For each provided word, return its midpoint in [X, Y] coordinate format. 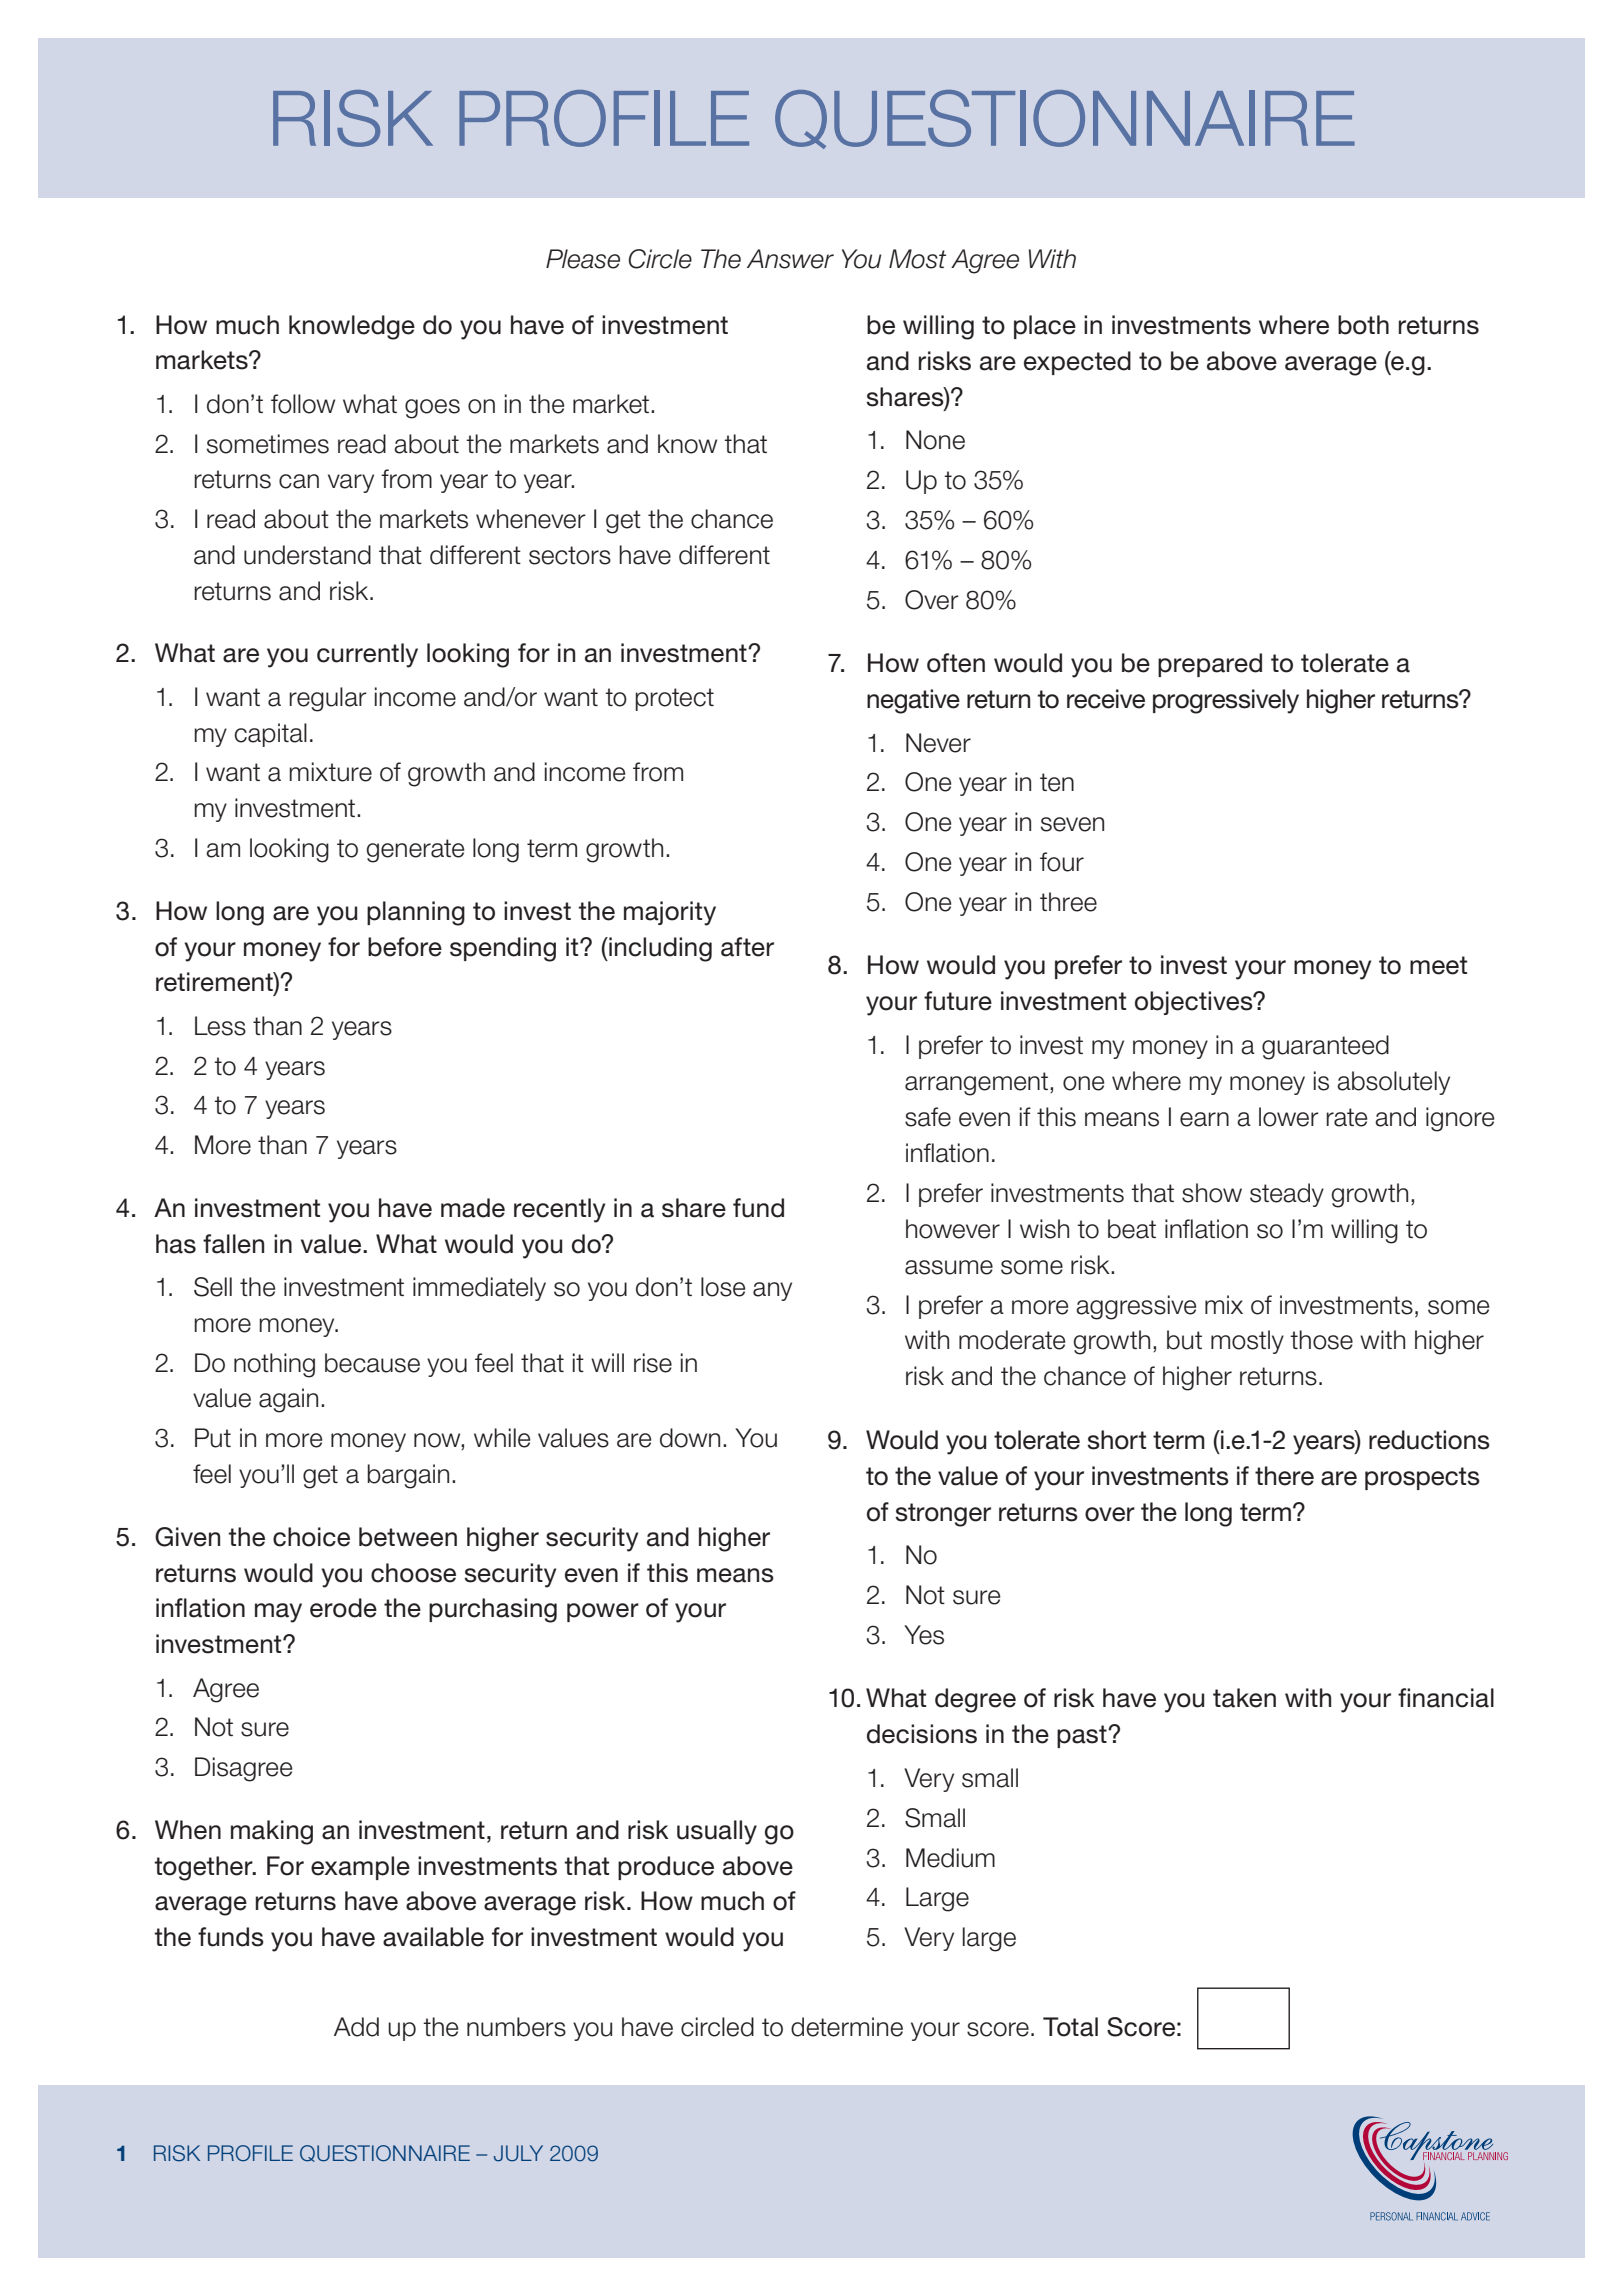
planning [416, 913]
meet [1438, 965]
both [1363, 325]
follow [303, 404]
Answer [790, 259]
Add [356, 2027]
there [1284, 1476]
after [747, 947]
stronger [943, 1515]
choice [311, 1537]
